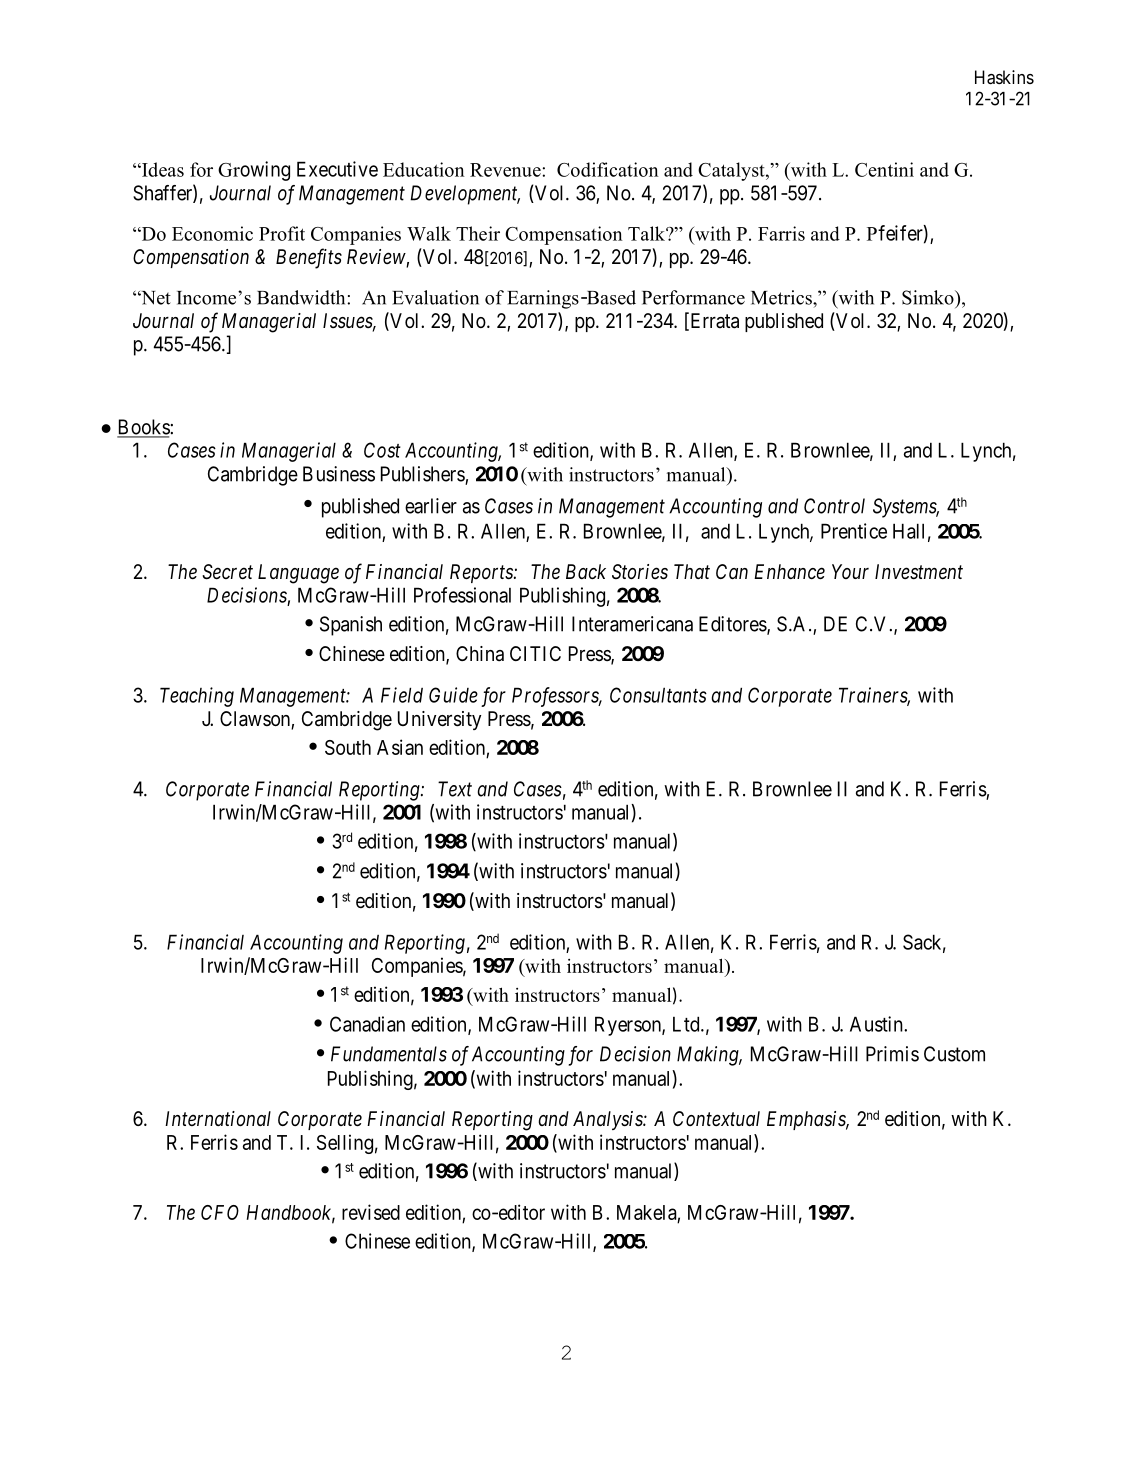 This image has width=1133, height=1466. What do you see at coordinates (220, 1212) in the image?
I see `CFO` at bounding box center [220, 1212].
